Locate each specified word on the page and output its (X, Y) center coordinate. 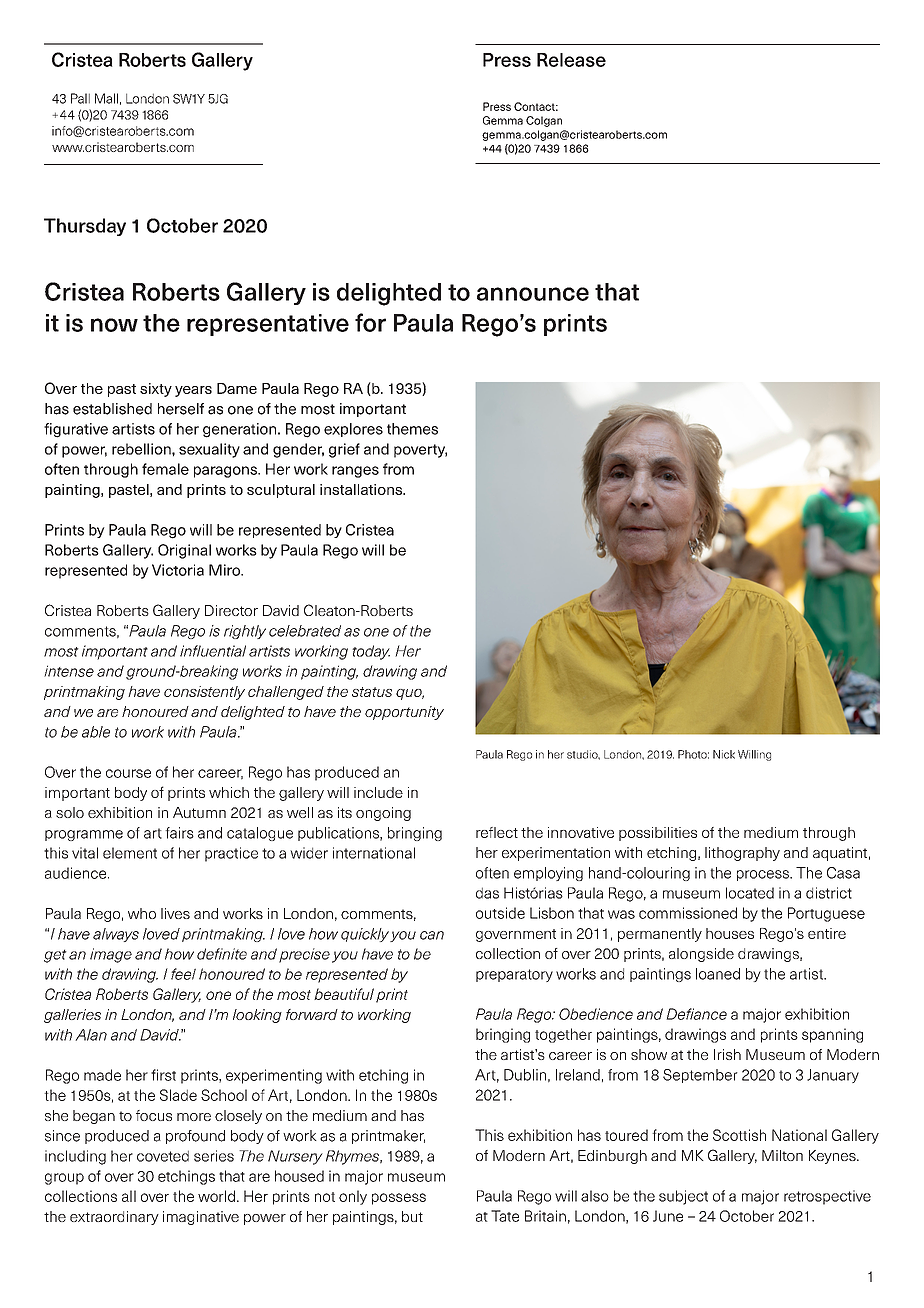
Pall (80, 98)
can (432, 935)
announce (533, 294)
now (114, 325)
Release (571, 60)
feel (183, 974)
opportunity (404, 713)
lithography (742, 854)
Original (184, 551)
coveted (163, 1156)
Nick (724, 754)
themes (412, 429)
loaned (718, 974)
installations (362, 489)
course (128, 773)
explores (353, 430)
